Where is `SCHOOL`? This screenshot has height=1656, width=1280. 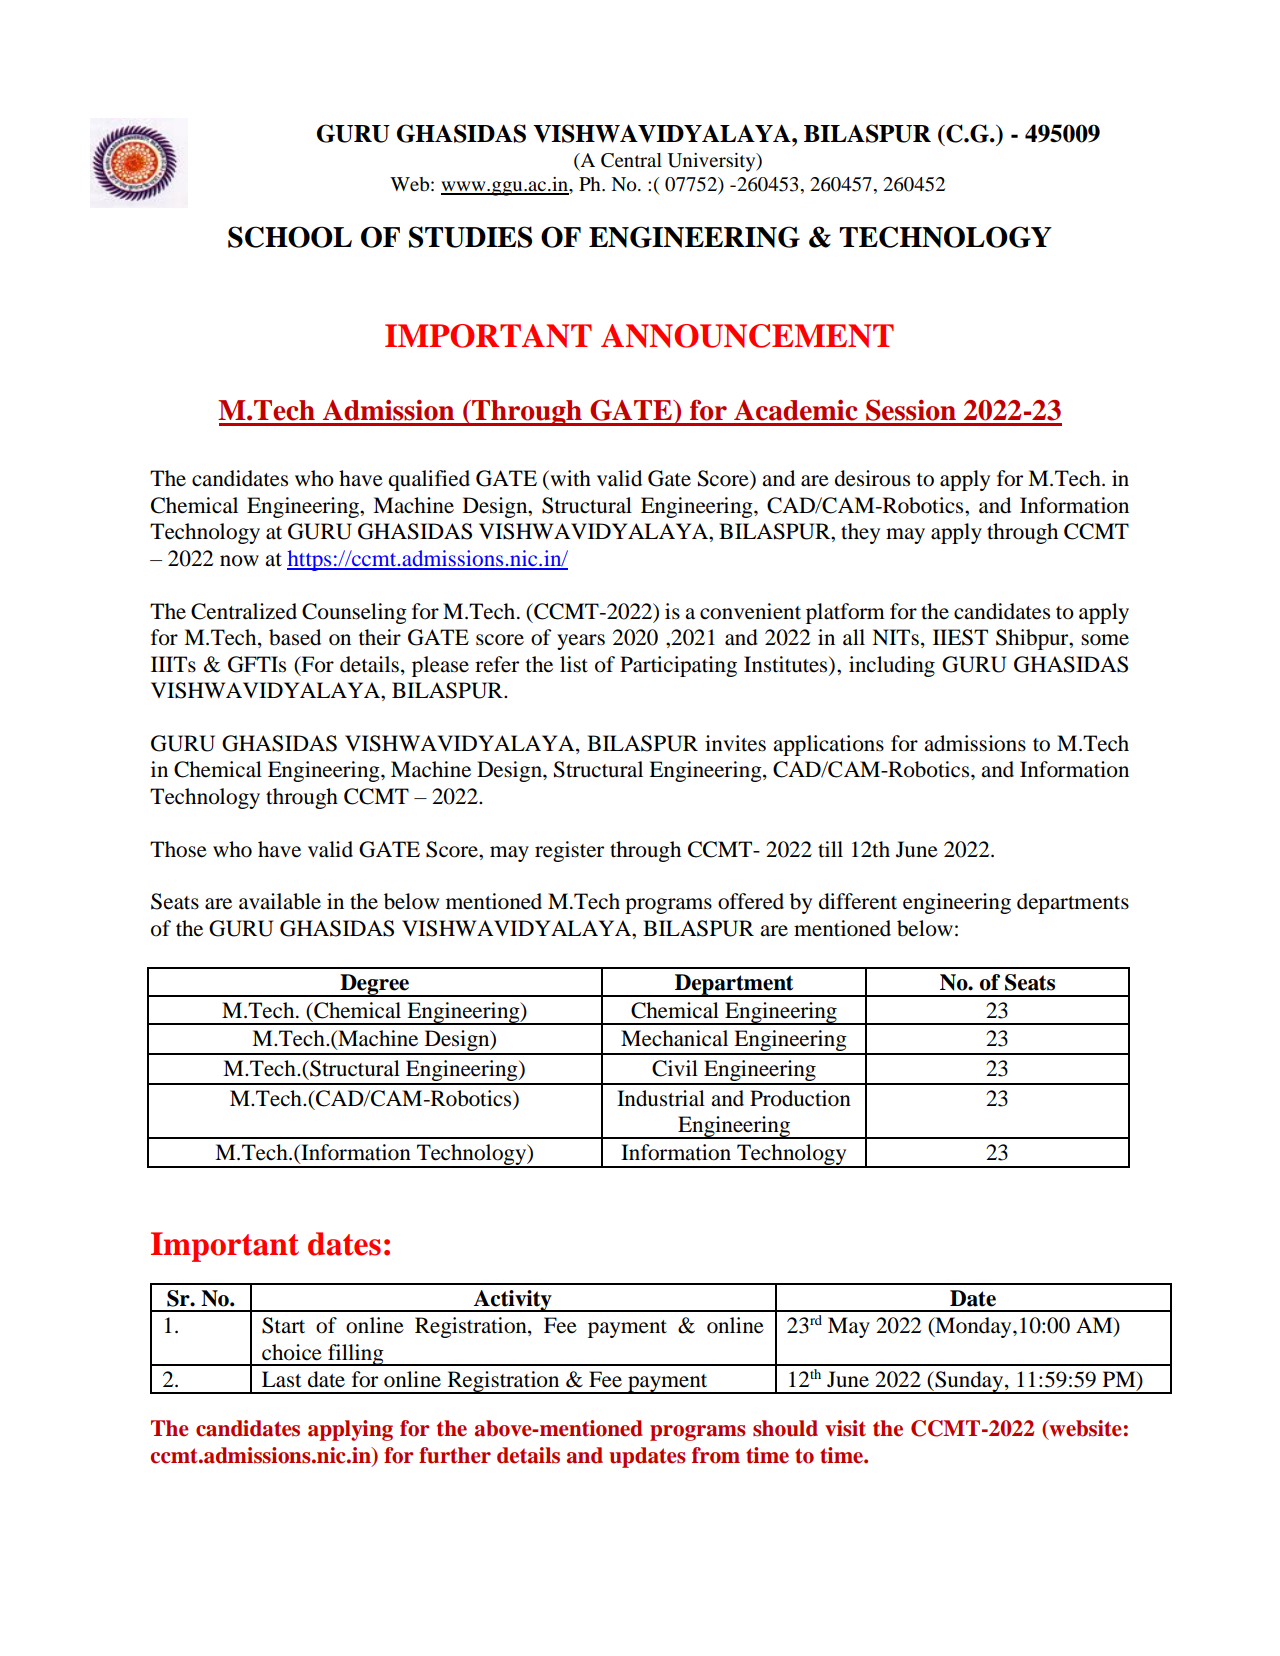 SCHOOL is located at coordinates (290, 237).
